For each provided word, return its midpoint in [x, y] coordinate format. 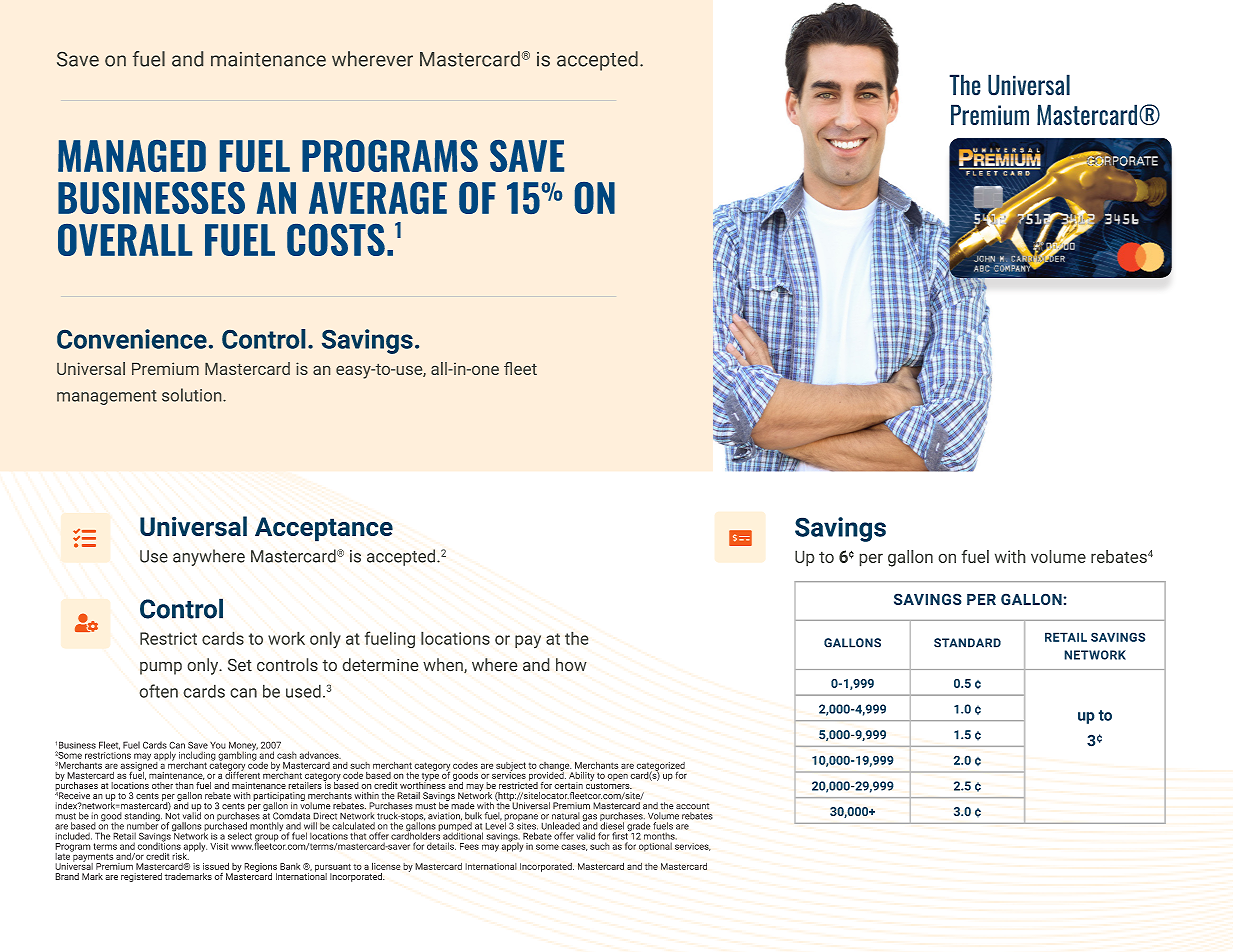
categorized [661, 767]
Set [240, 665]
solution [193, 395]
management [107, 397]
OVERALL [125, 240]
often [158, 691]
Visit [219, 846]
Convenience [132, 339]
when [444, 665]
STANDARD [967, 643]
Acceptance [324, 529]
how [571, 665]
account [692, 806]
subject [511, 767]
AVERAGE [378, 198]
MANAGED [132, 156]
